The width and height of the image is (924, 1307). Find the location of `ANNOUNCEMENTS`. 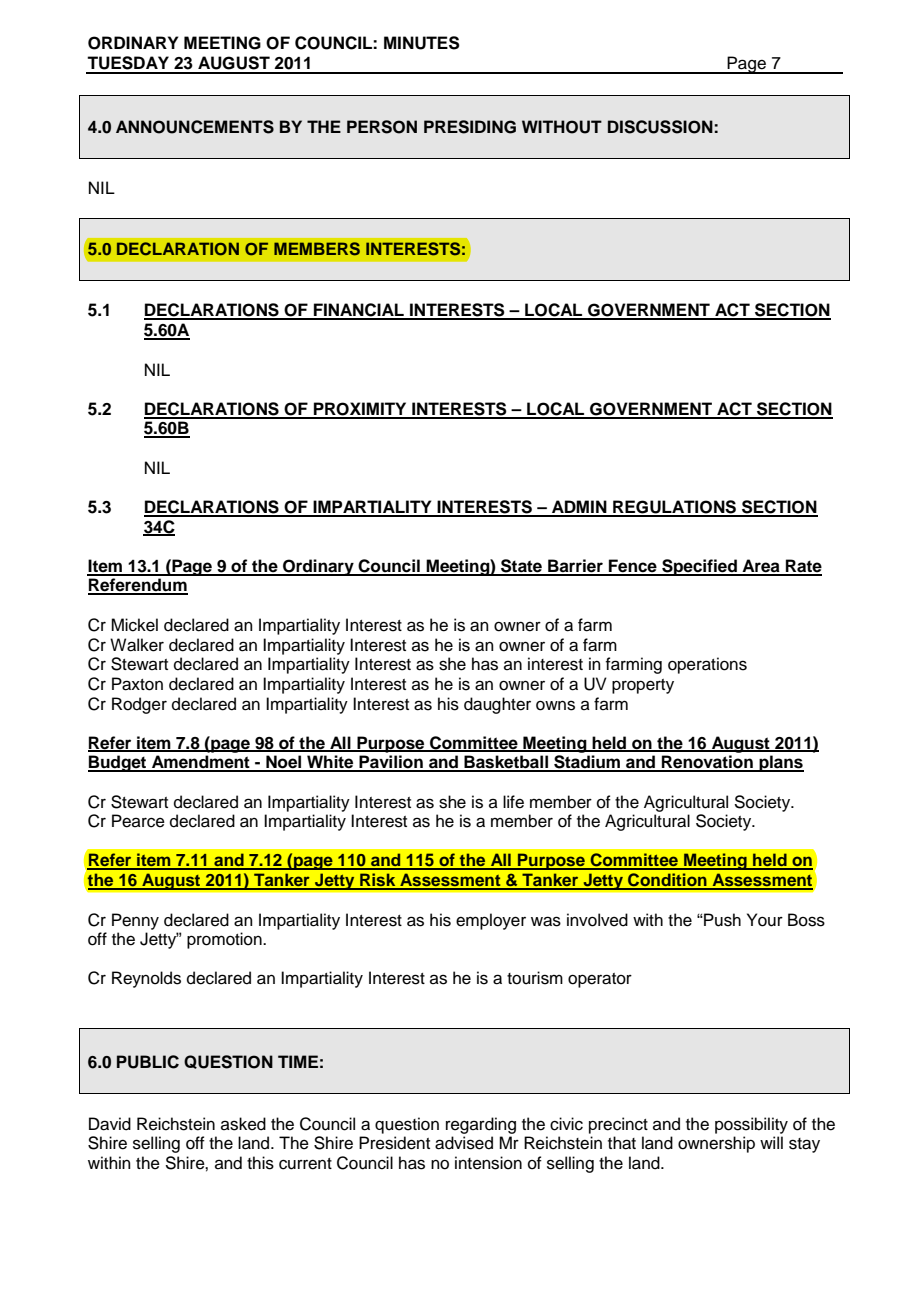

ANNOUNCEMENTS is located at coordinates (195, 127).
